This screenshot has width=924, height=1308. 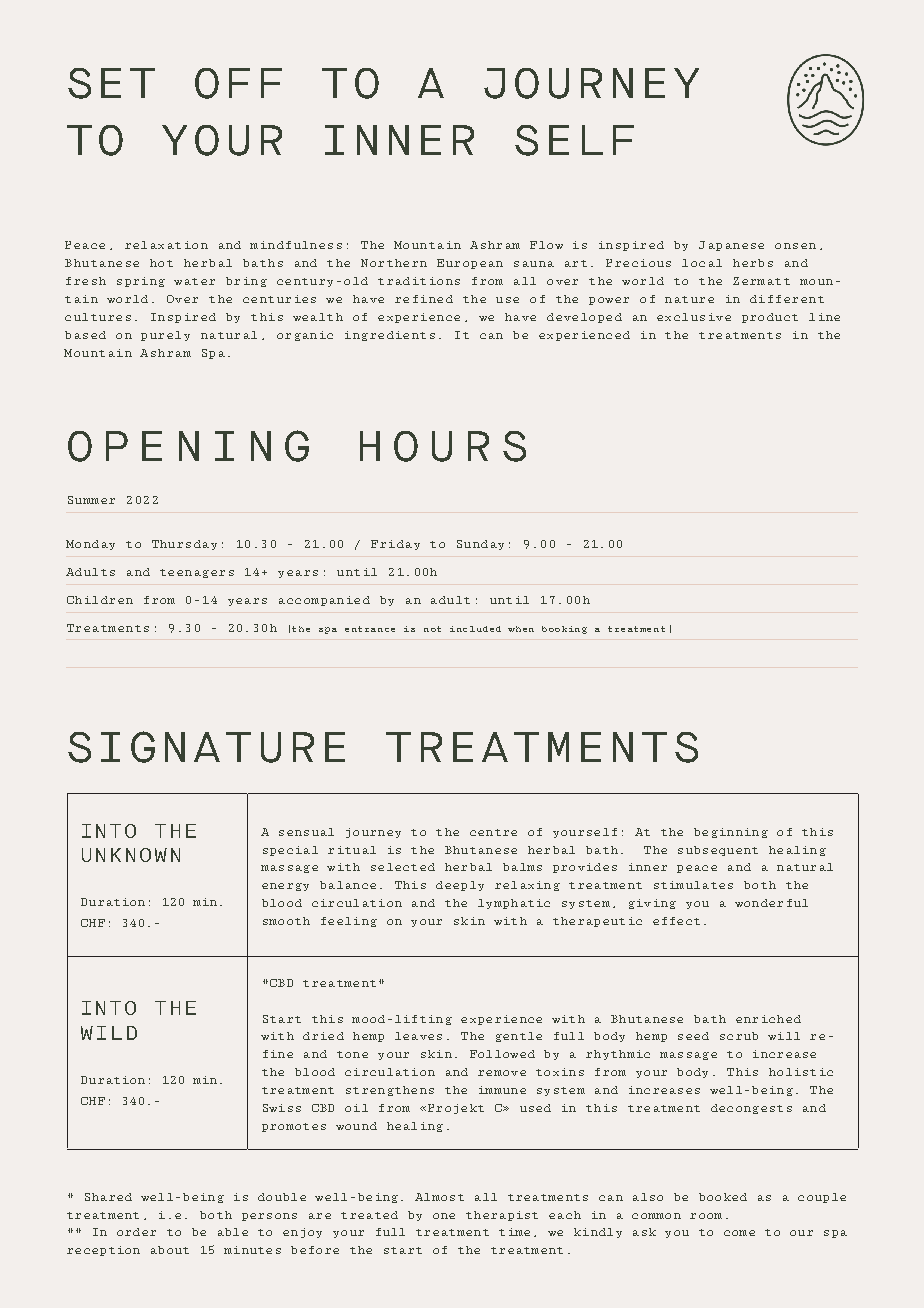 I want to click on order, so click(x=136, y=1232).
